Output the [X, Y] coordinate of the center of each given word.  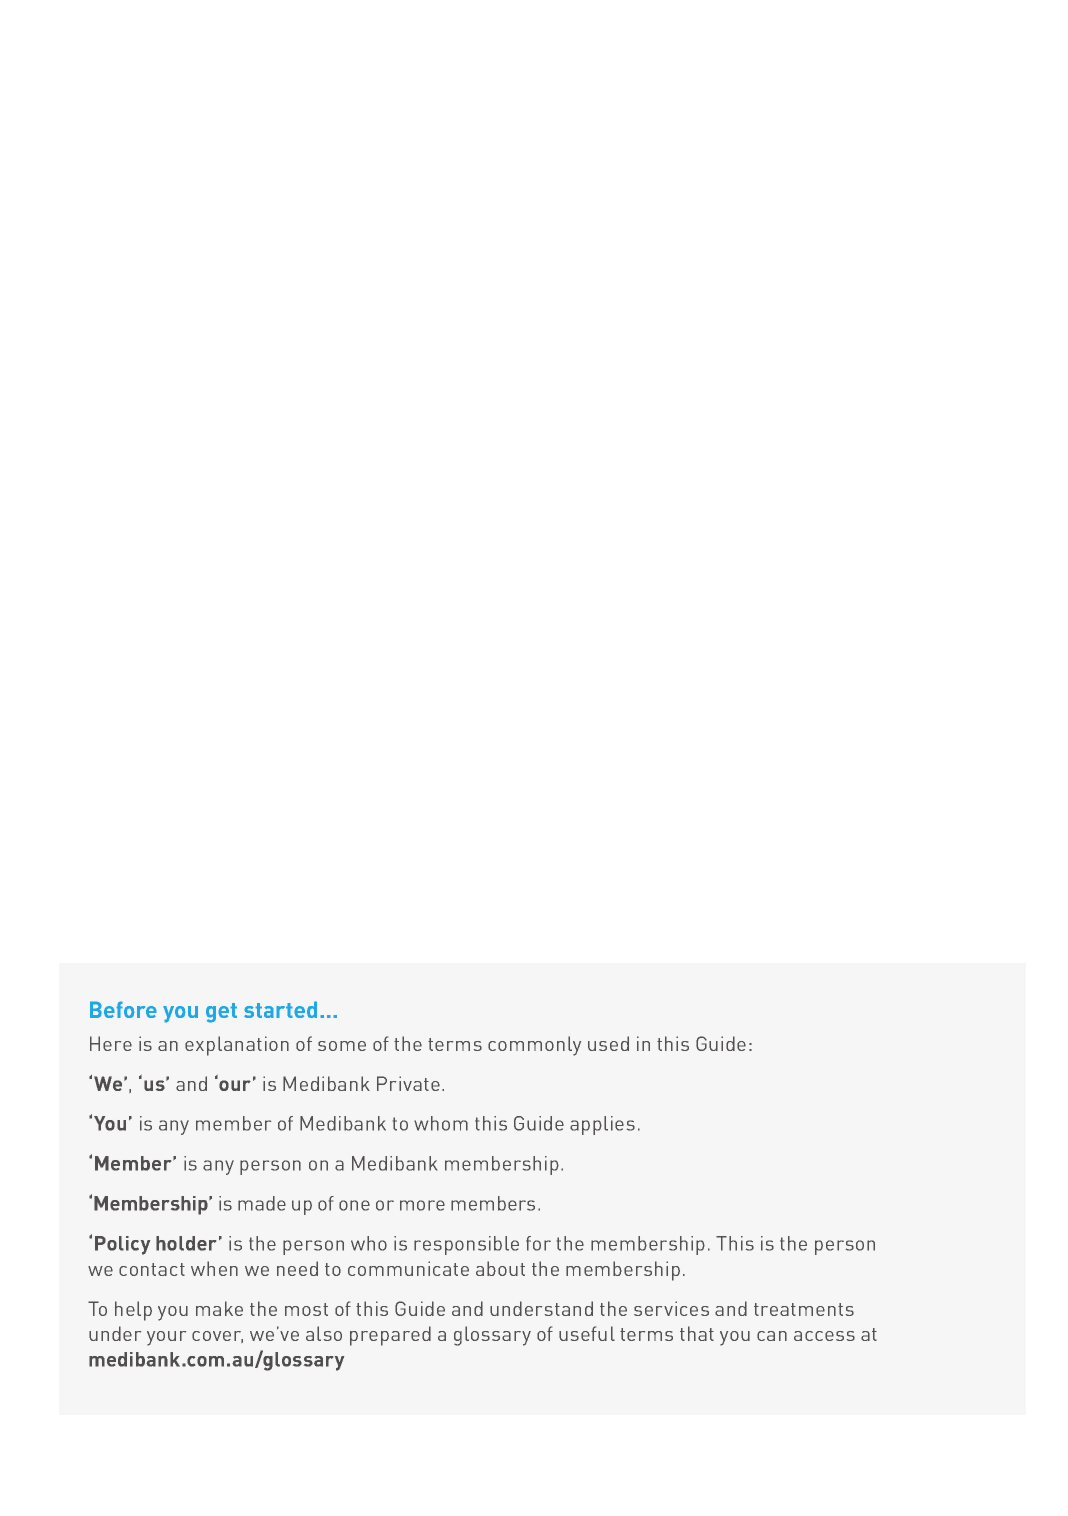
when [214, 1268]
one [354, 1205]
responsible [466, 1245]
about [500, 1268]
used [608, 1043]
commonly [534, 1046]
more [422, 1205]
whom [441, 1123]
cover [217, 1337]
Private [408, 1083]
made [262, 1203]
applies [602, 1125]
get [221, 1013]
